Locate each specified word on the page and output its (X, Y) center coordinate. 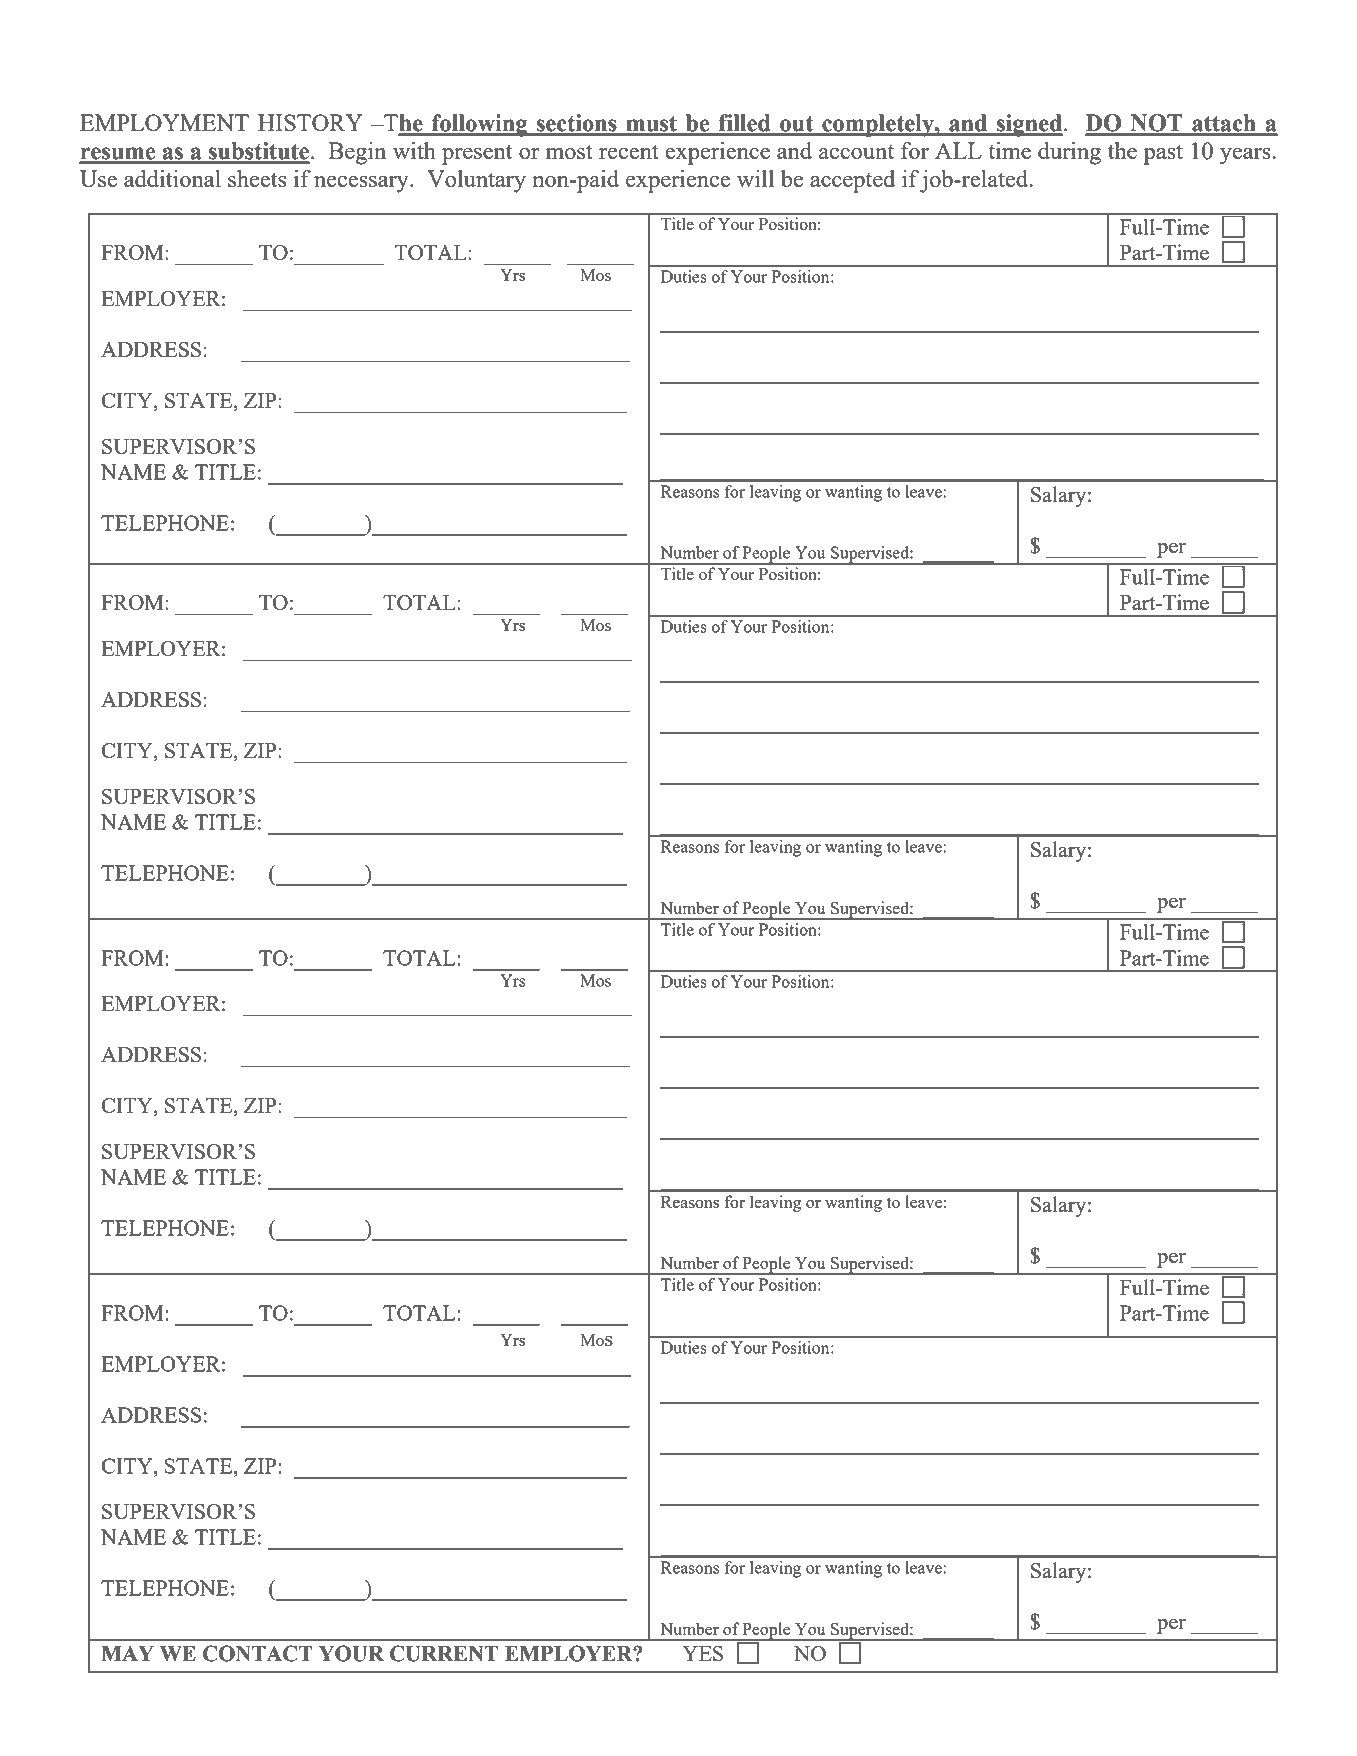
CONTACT (258, 1653)
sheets (257, 178)
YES (703, 1653)
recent (629, 151)
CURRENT (444, 1653)
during (1069, 153)
